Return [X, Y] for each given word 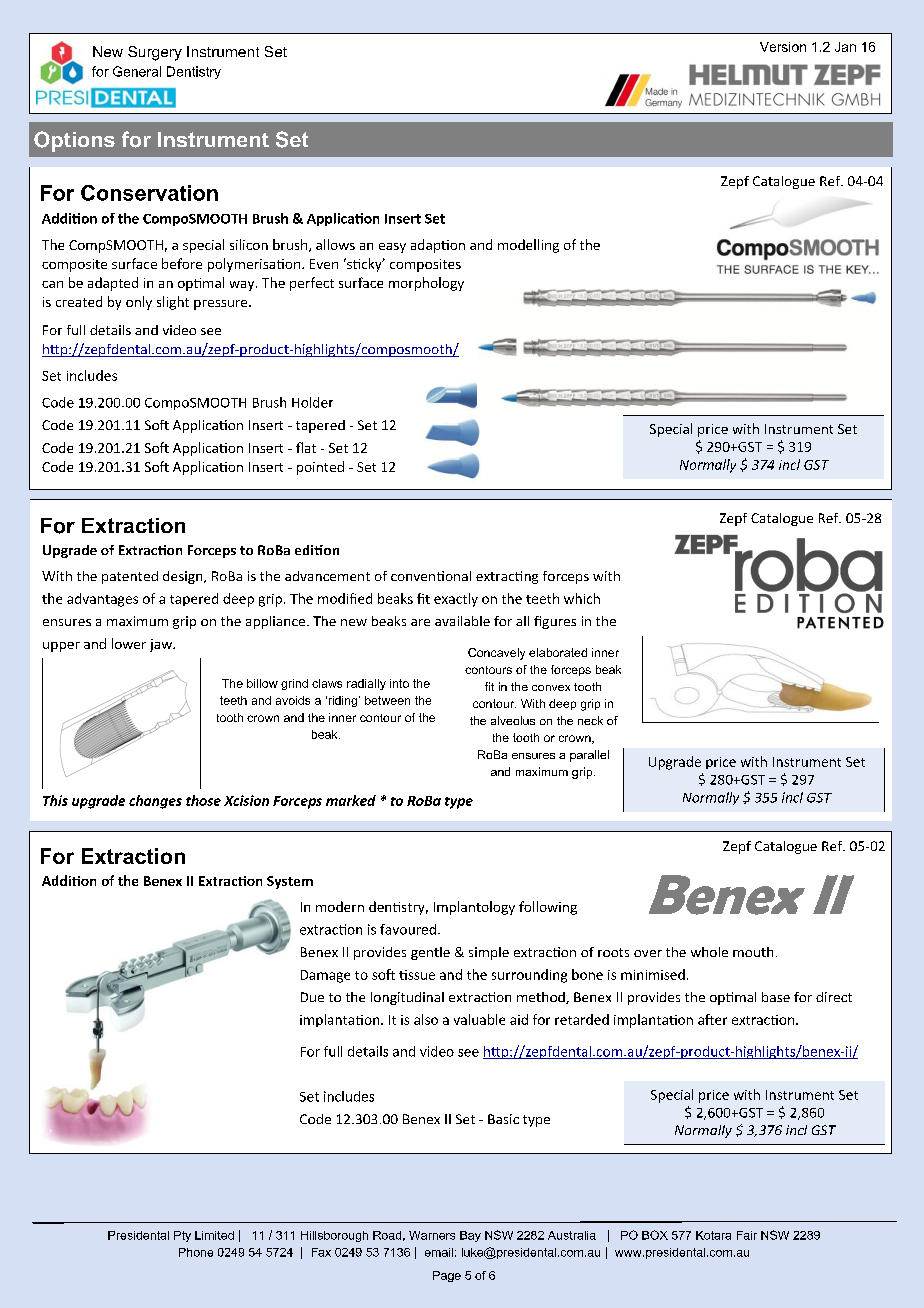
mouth [753, 952]
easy [392, 248]
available [462, 621]
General [137, 71]
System [290, 882]
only [139, 303]
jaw [162, 645]
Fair [747, 1235]
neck [590, 720]
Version [783, 47]
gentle [430, 953]
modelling [528, 246]
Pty [182, 1236]
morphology [426, 284]
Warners [432, 1235]
